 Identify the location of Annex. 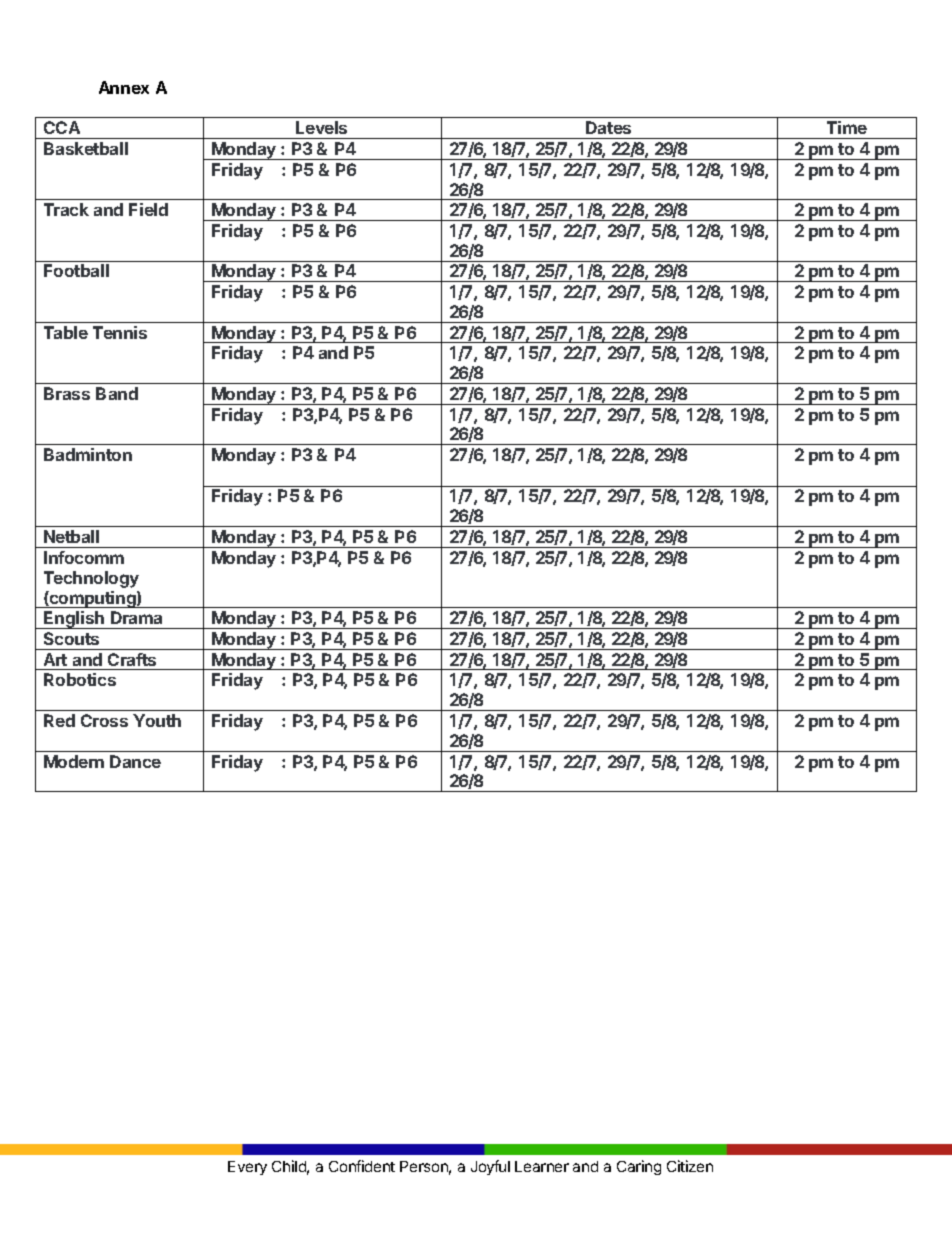
(124, 87).
